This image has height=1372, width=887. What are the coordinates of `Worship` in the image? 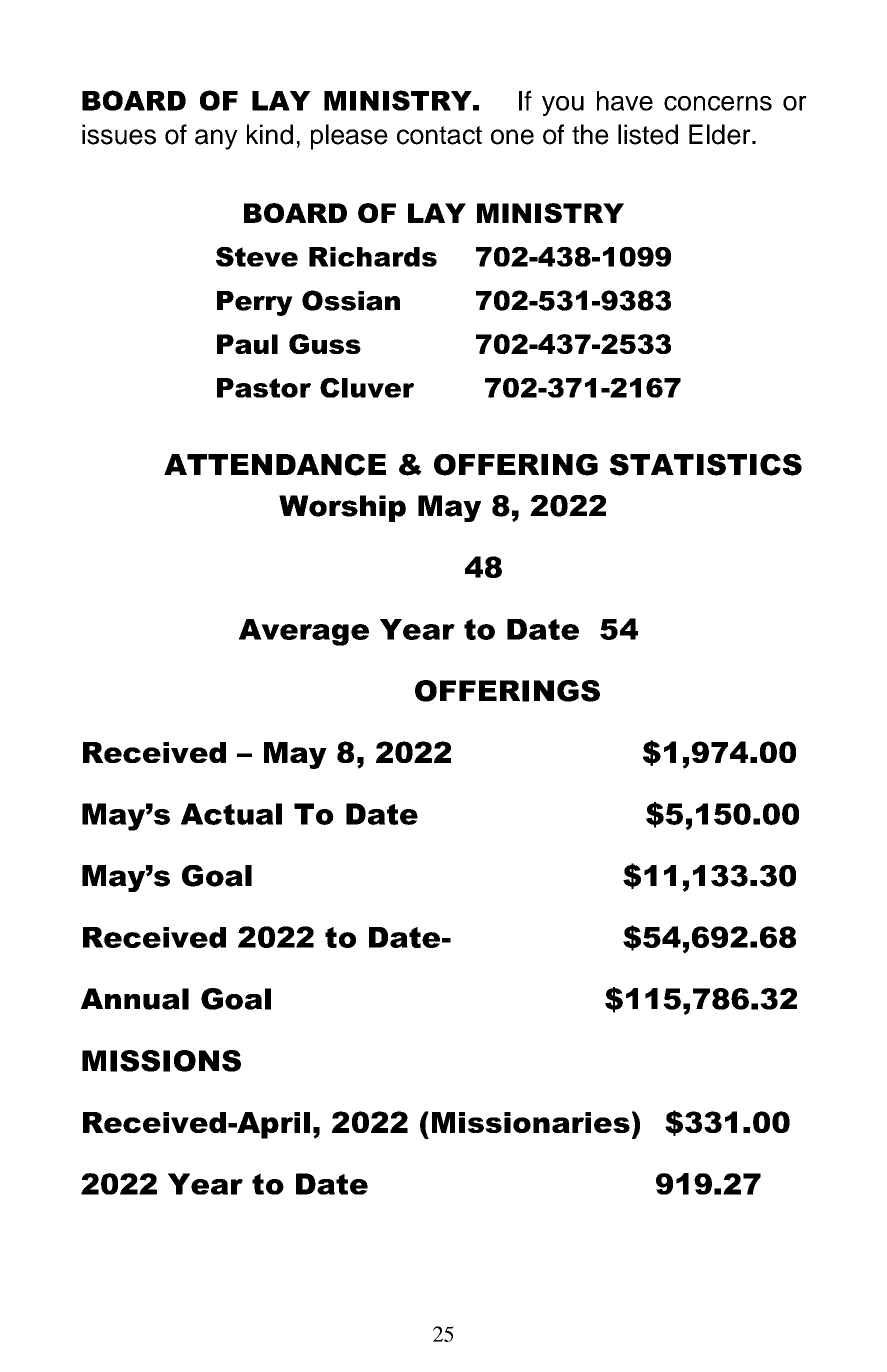 It's located at (342, 508).
